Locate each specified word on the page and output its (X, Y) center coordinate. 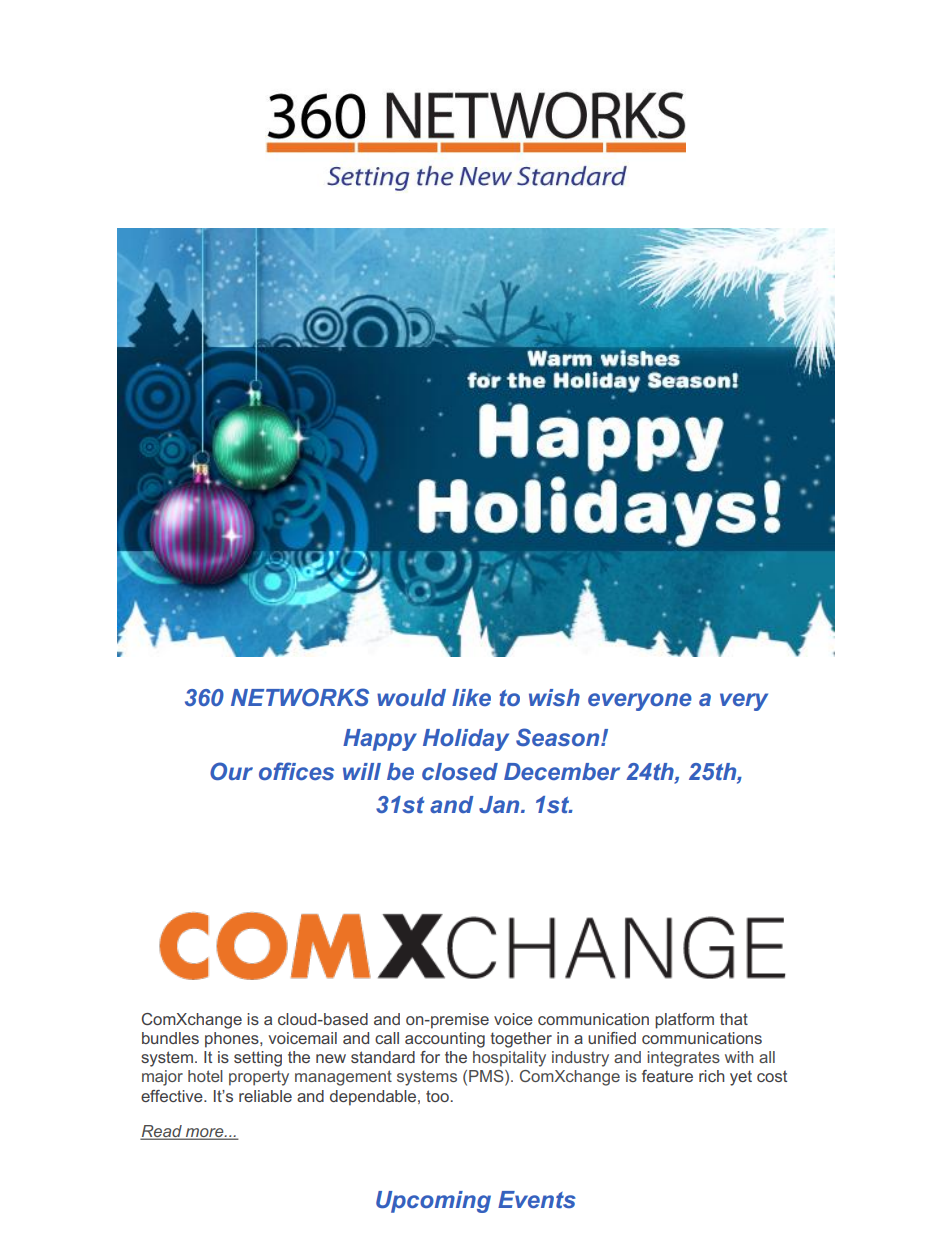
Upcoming (433, 1202)
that (734, 1019)
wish (554, 697)
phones (233, 1040)
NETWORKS (300, 697)
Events (537, 1199)
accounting (445, 1040)
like (471, 697)
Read (162, 1132)
